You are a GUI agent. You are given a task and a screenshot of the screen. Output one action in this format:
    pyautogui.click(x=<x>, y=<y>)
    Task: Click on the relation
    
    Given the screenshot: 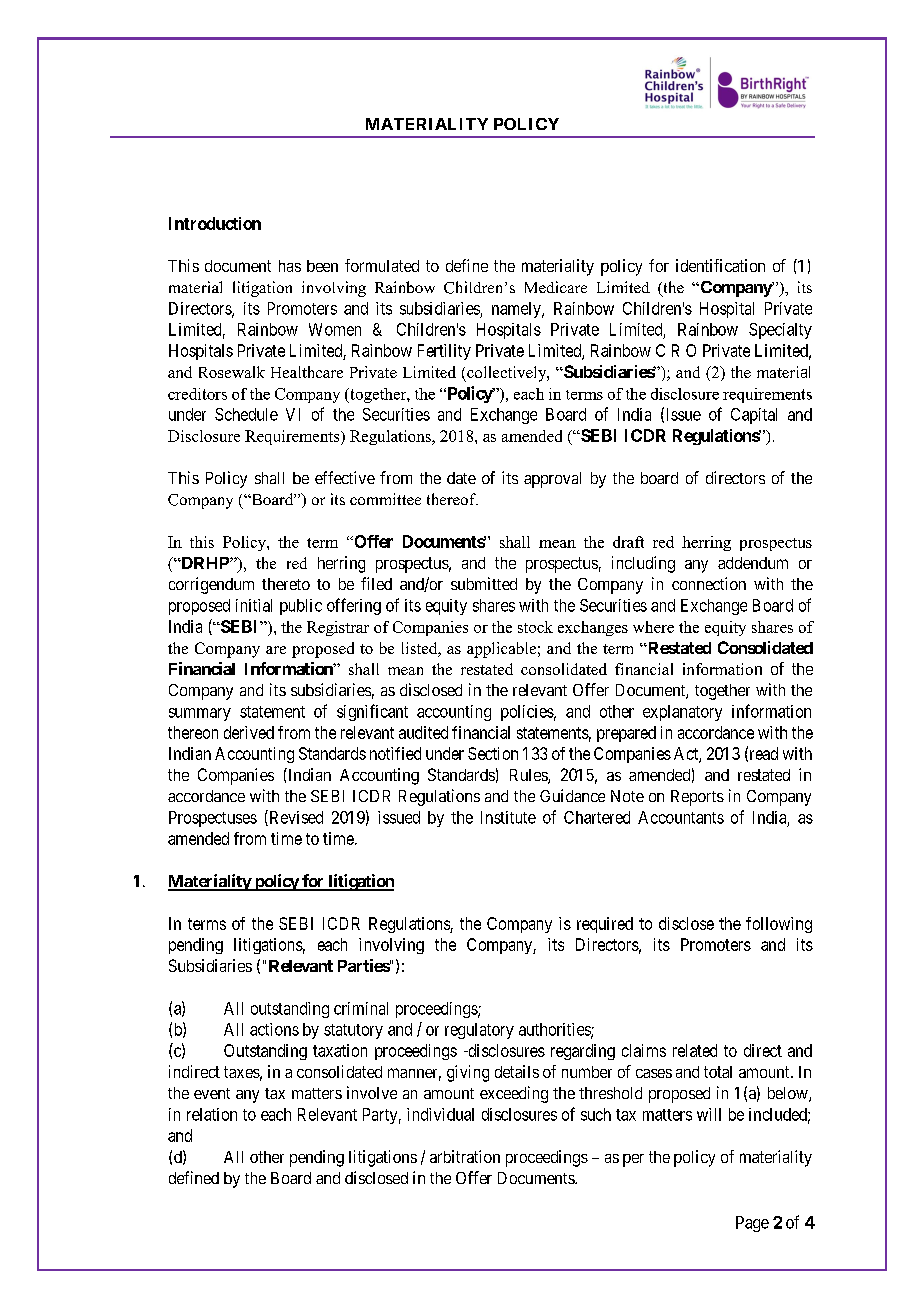 What is the action you would take?
    pyautogui.click(x=212, y=1114)
